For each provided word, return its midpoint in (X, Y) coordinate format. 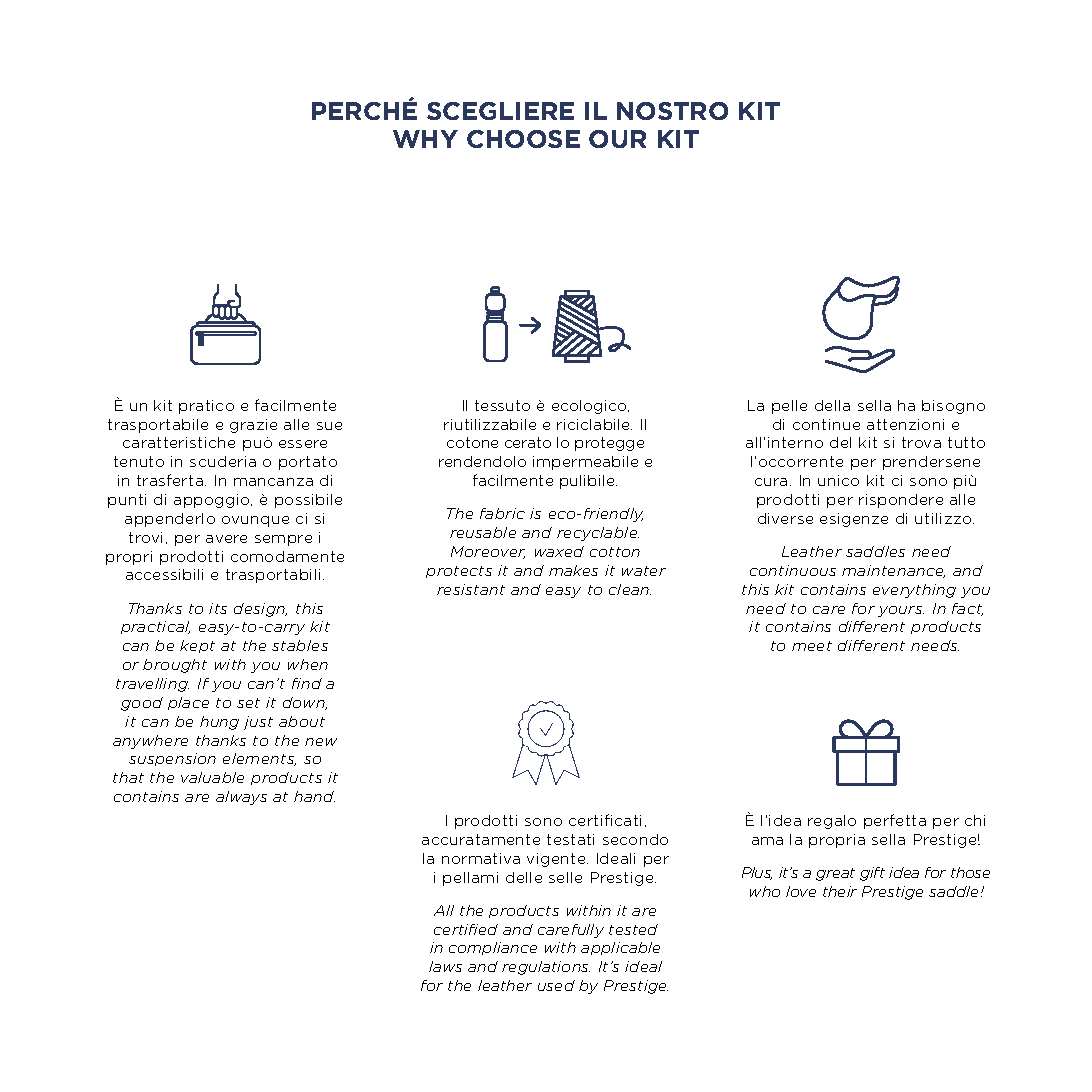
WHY (425, 139)
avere (226, 539)
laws (445, 966)
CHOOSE (523, 139)
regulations (546, 968)
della (832, 405)
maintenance (893, 571)
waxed (559, 551)
